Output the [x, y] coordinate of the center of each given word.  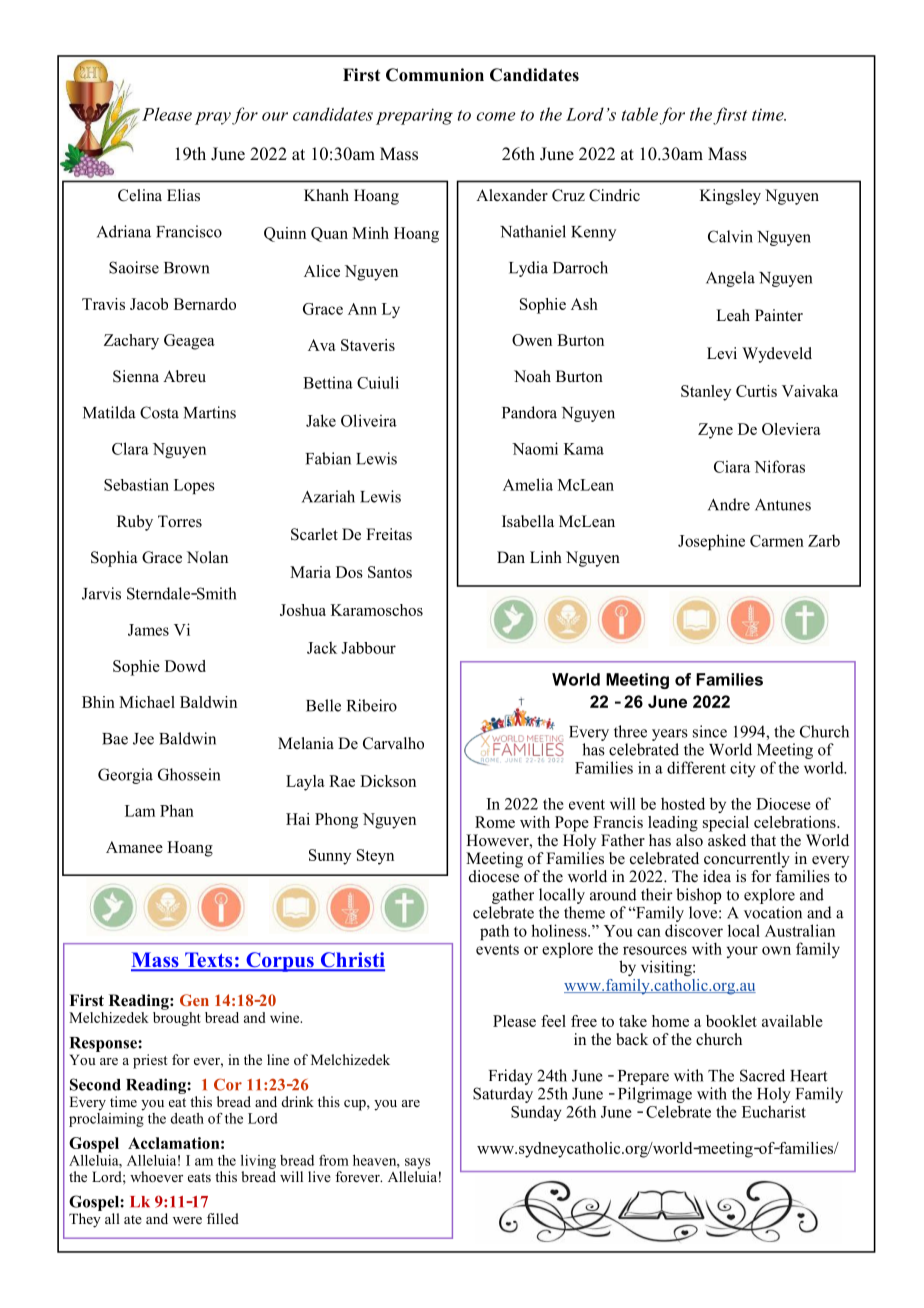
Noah [532, 376]
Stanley [706, 393]
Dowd [185, 666]
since [710, 731]
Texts [209, 961]
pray [213, 118]
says [417, 1163]
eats [199, 1177]
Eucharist [774, 1111]
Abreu [184, 376]
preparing [414, 116]
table [640, 114]
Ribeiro [372, 705]
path [494, 932]
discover [694, 930]
